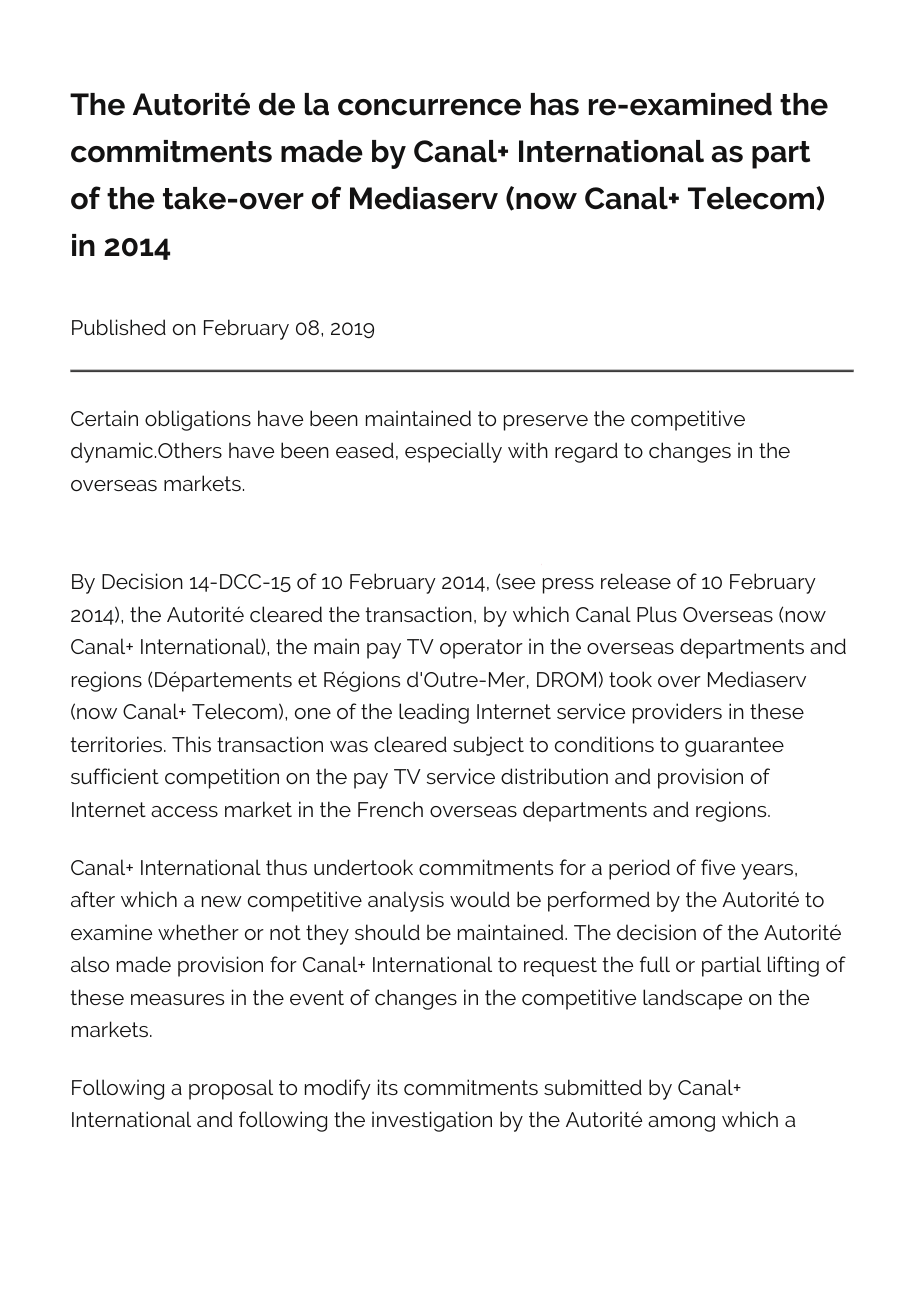 The width and height of the document is (924, 1308). What do you see at coordinates (231, 1089) in the document?
I see `proposal` at bounding box center [231, 1089].
